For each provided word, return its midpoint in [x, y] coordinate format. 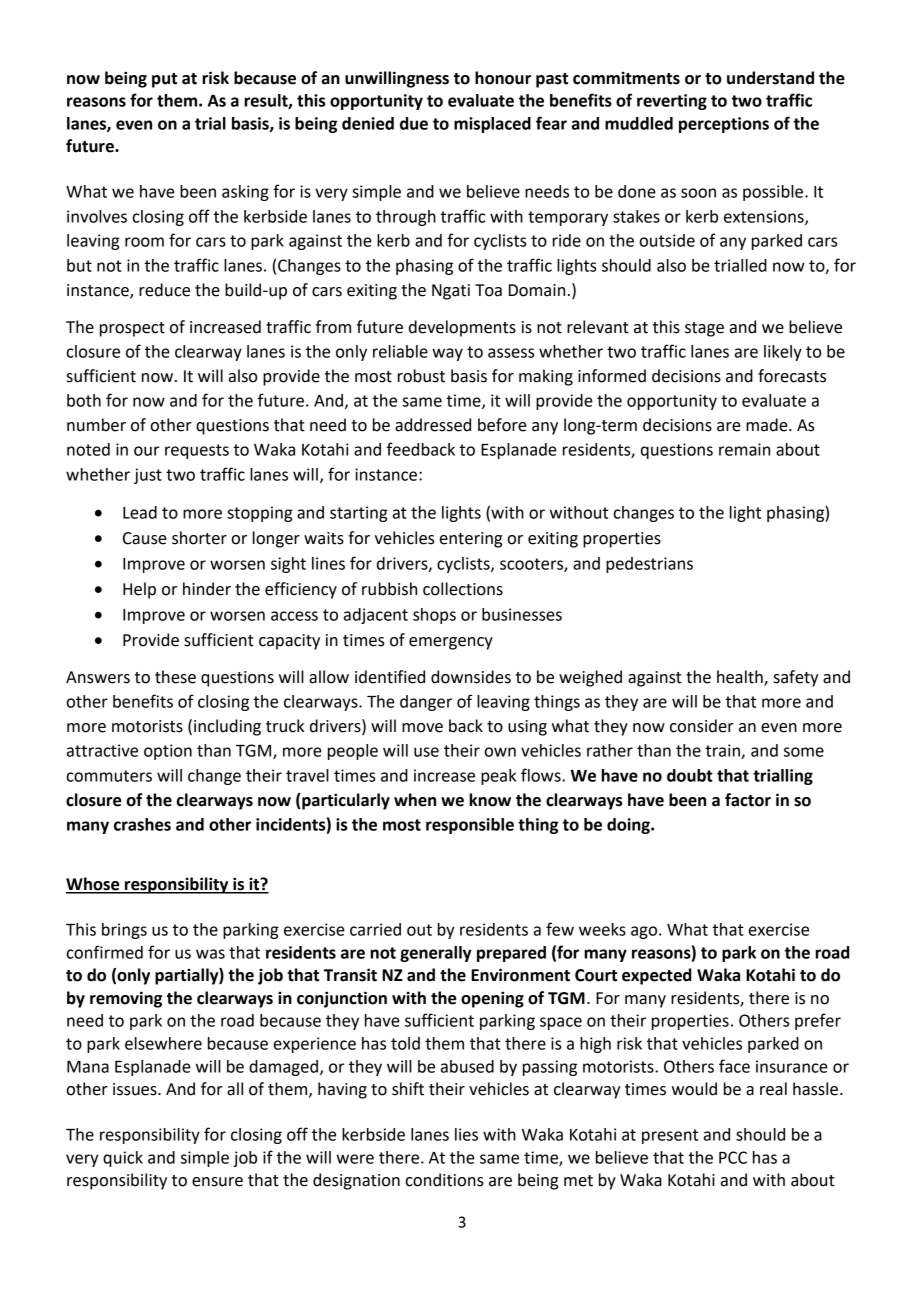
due [414, 123]
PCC [733, 1157]
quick [123, 1159]
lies [466, 1134]
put [164, 80]
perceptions [724, 125]
